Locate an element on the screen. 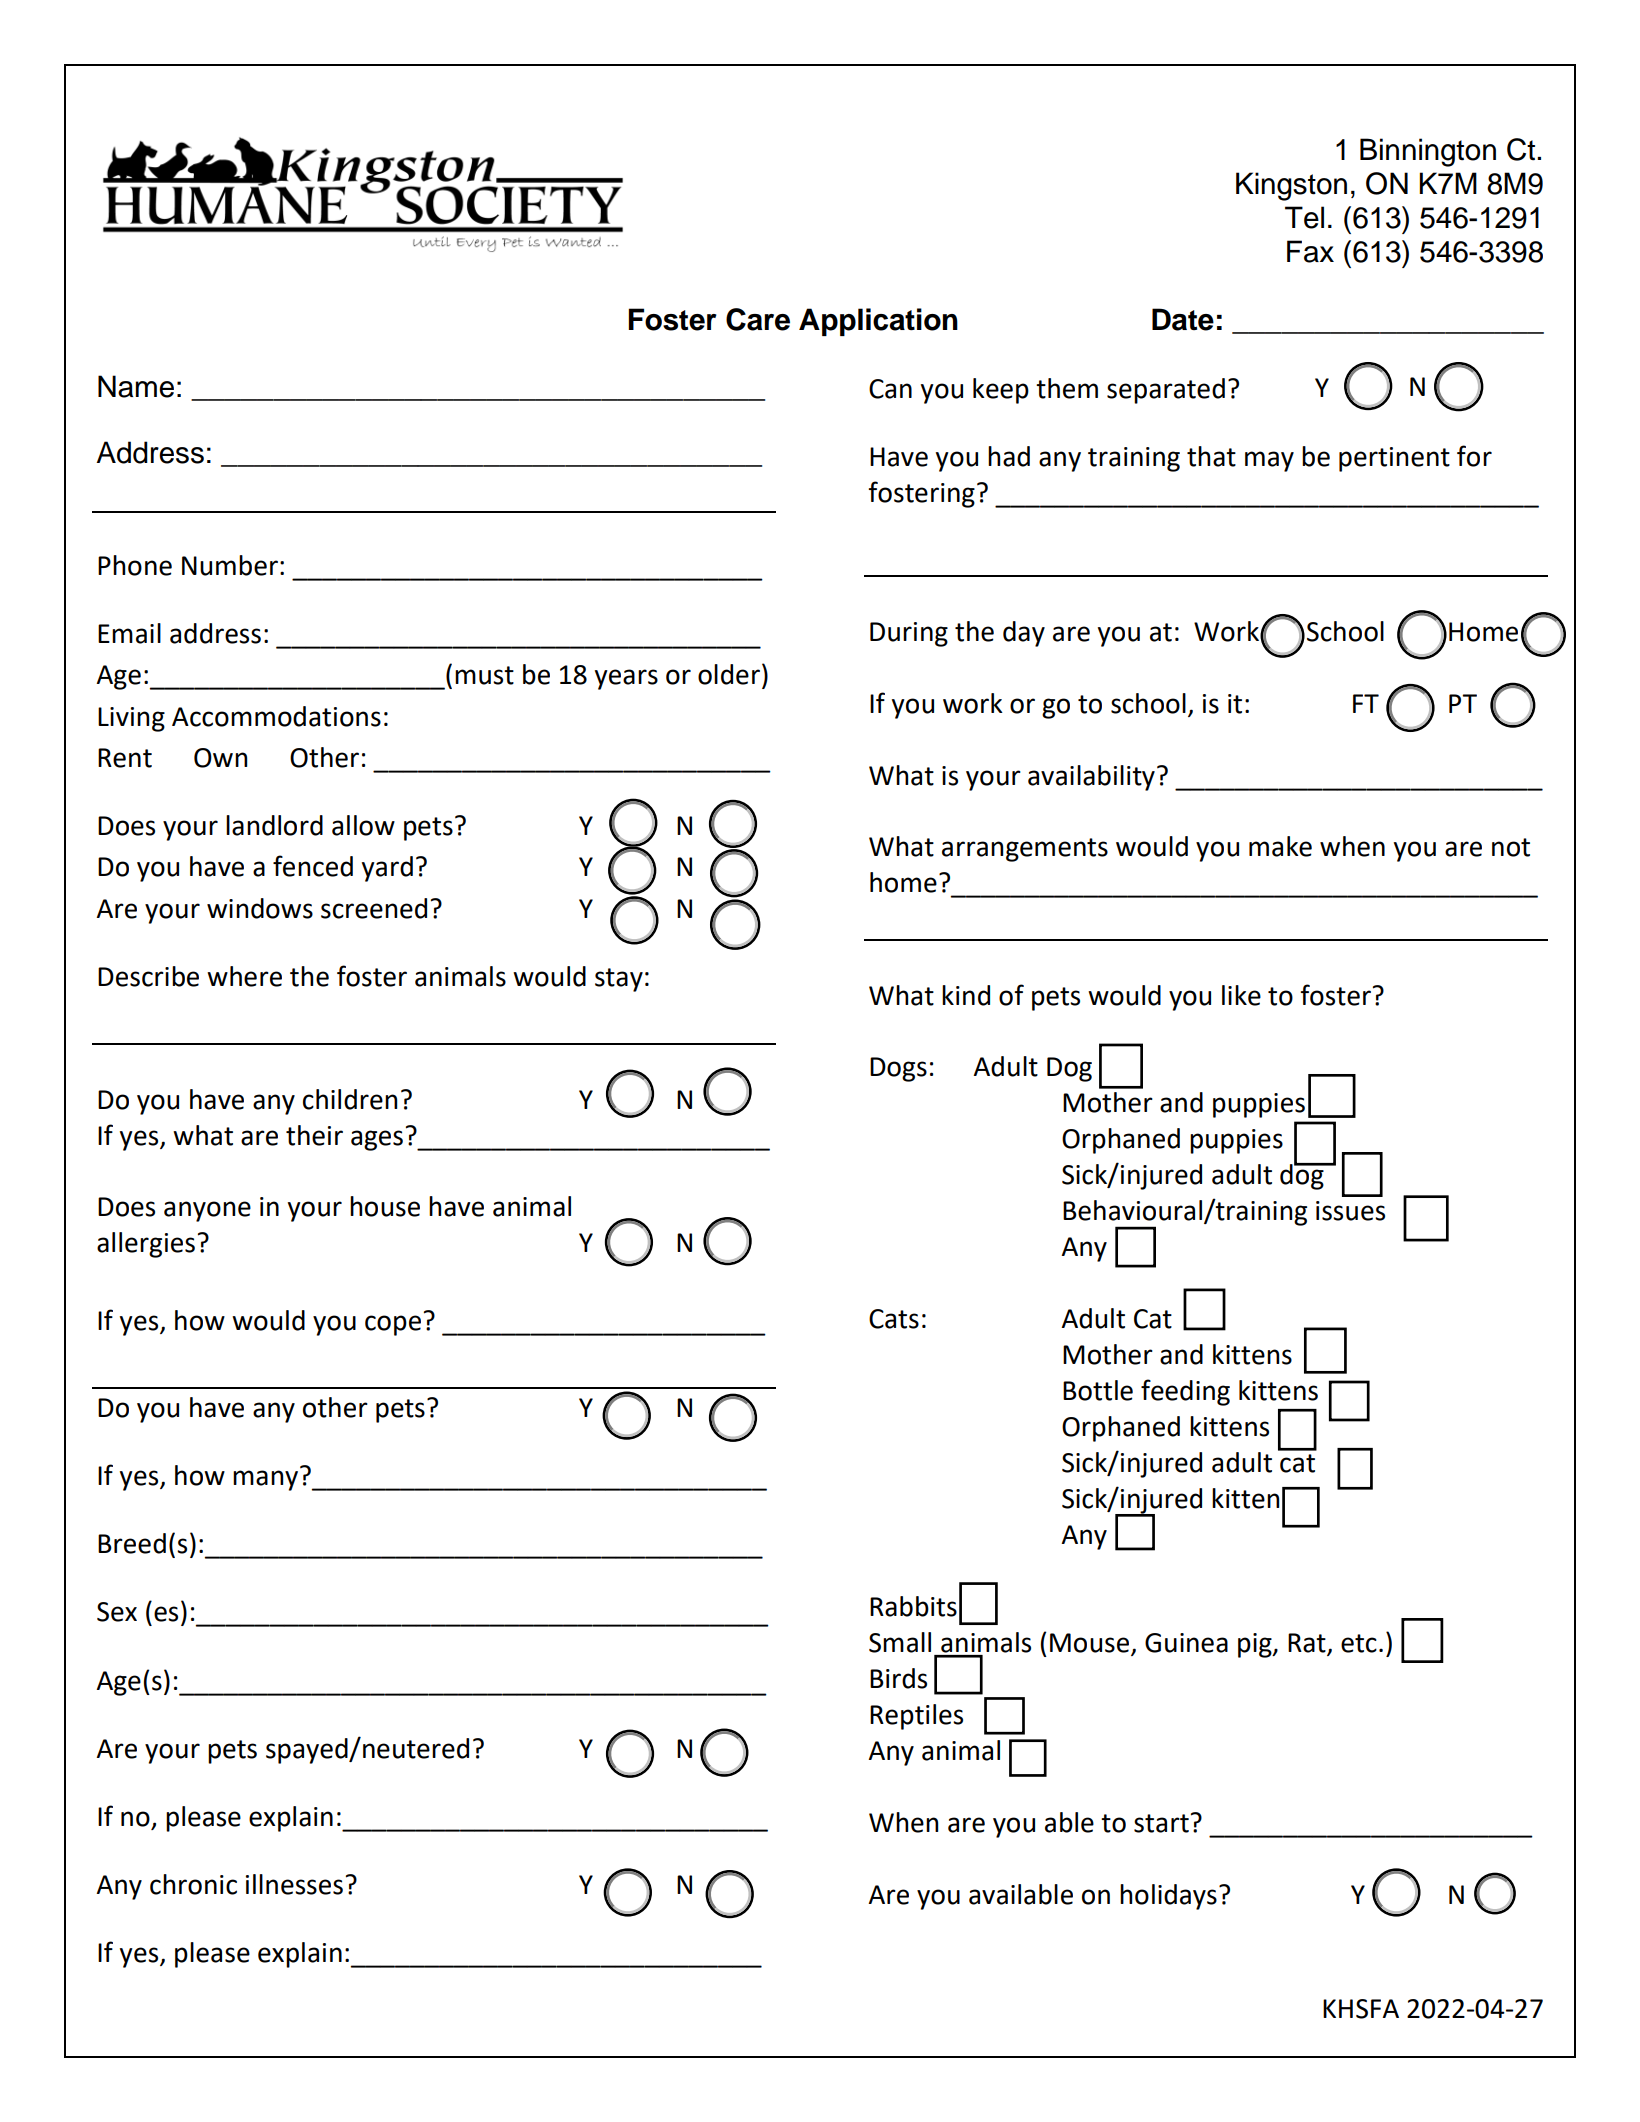 Image resolution: width=1640 pixels, height=2122 pixels. Dogs is located at coordinates (898, 1069).
